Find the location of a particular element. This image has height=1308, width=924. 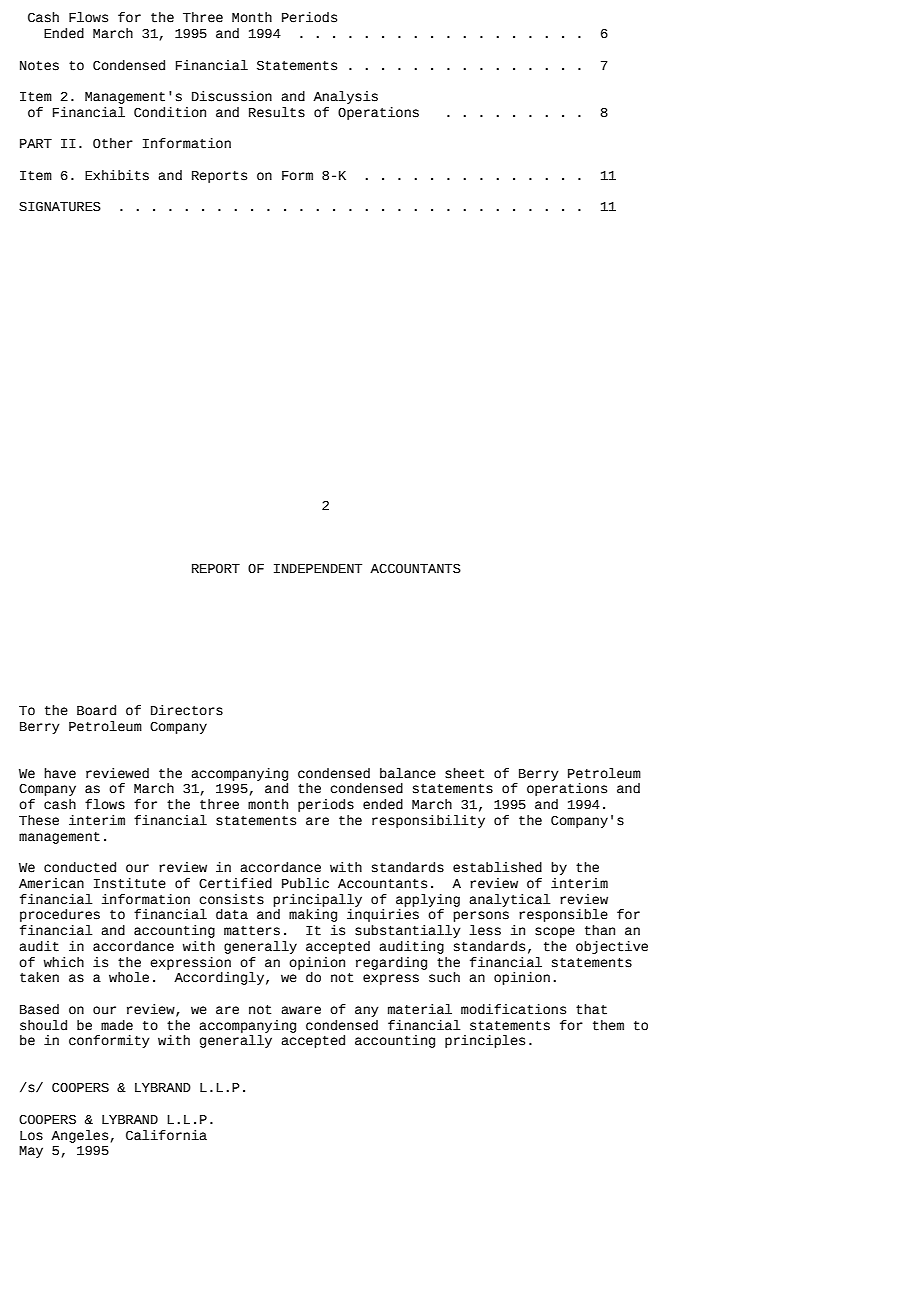

have is located at coordinates (60, 773).
